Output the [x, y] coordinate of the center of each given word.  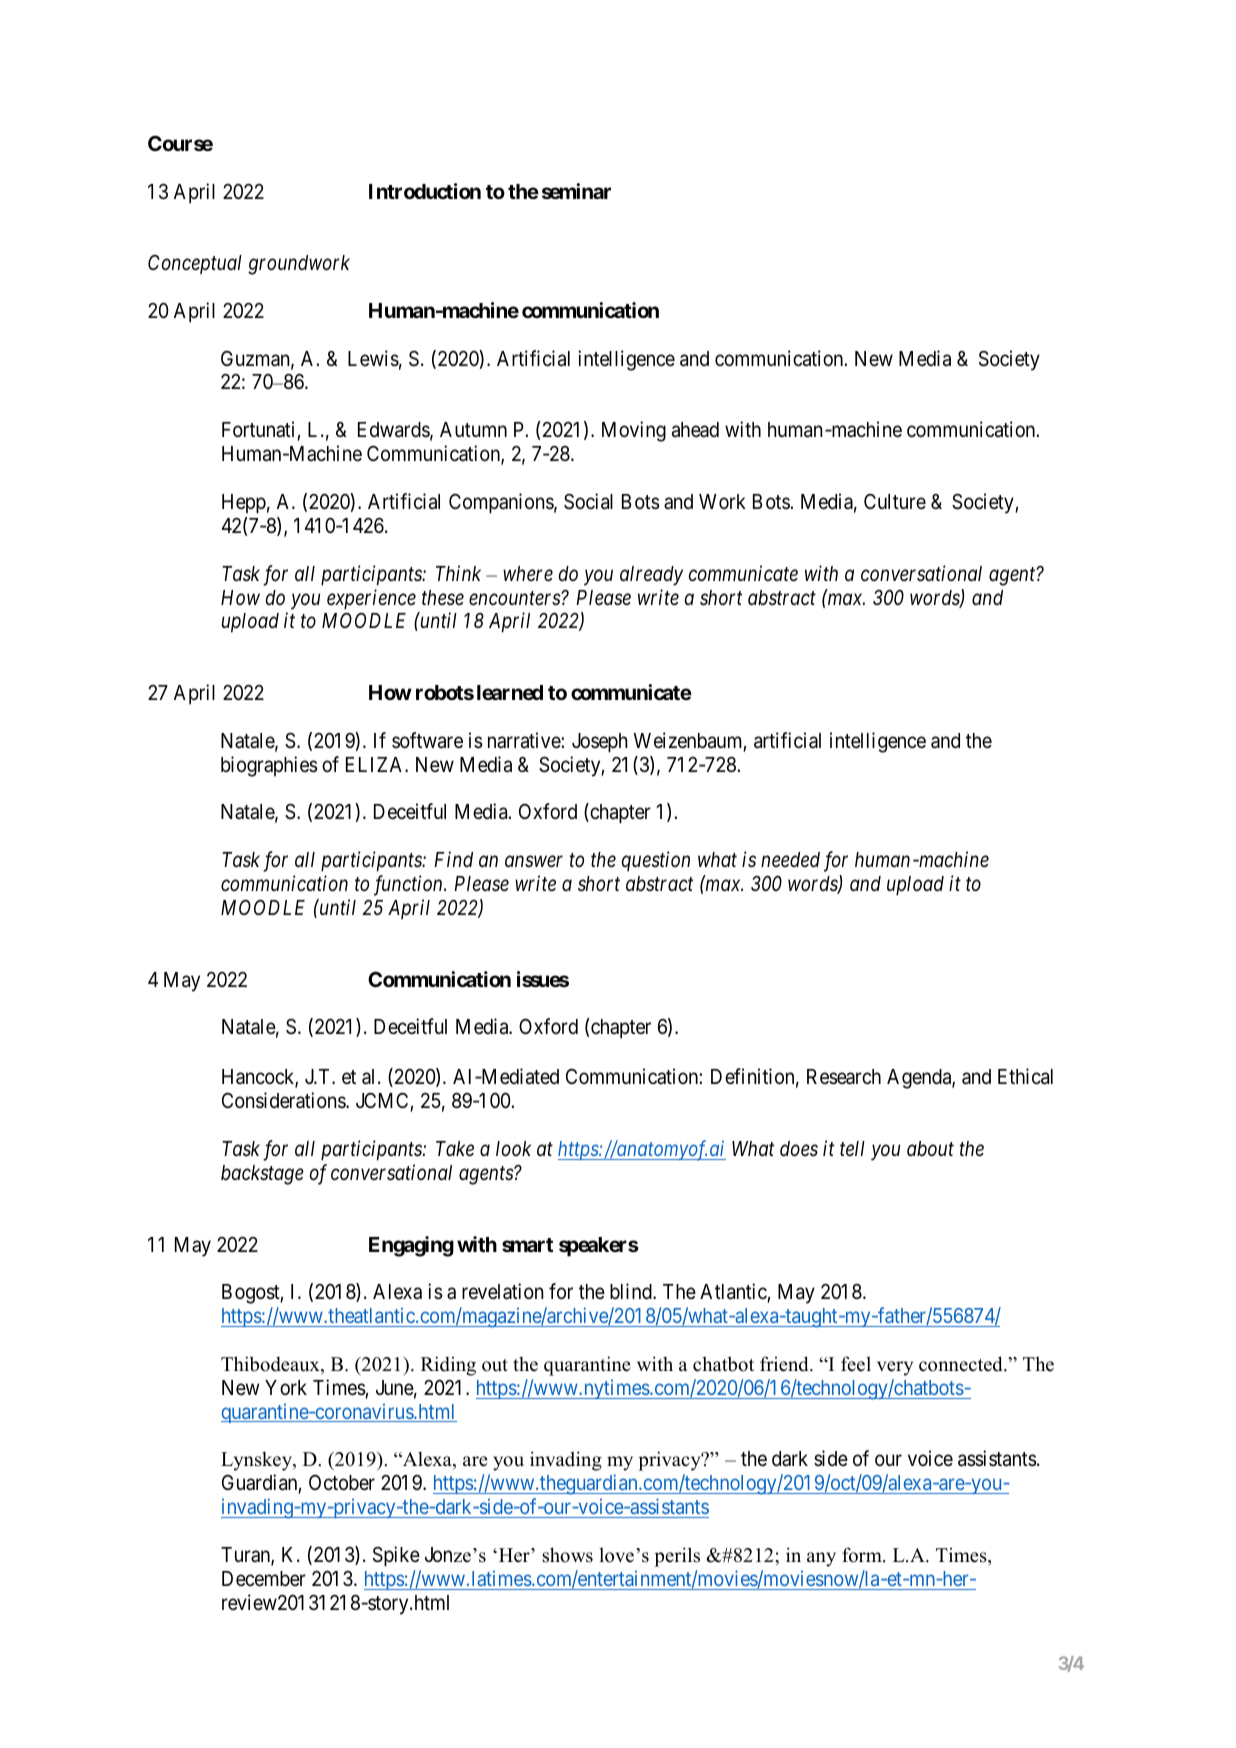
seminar [576, 191]
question [656, 861]
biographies [269, 766]
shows [567, 1555]
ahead [695, 430]
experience [371, 599]
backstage [262, 1175]
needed [790, 860]
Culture [895, 501]
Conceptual [195, 264]
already [651, 576]
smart [527, 1245]
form [863, 1555]
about [930, 1149]
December [264, 1579]
